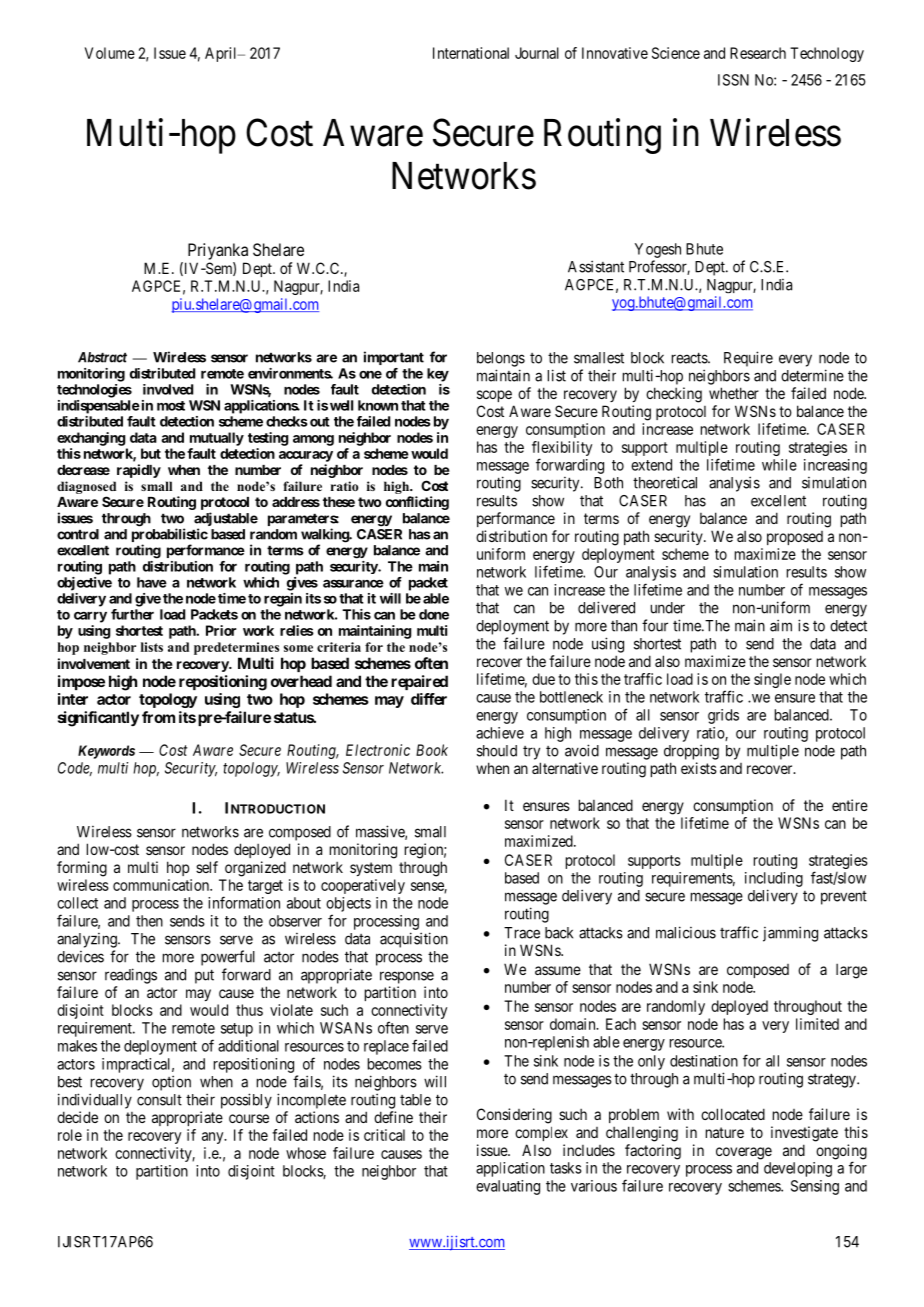  Describe the element at coordinates (733, 80) in the image. I see `ISSN` at that location.
